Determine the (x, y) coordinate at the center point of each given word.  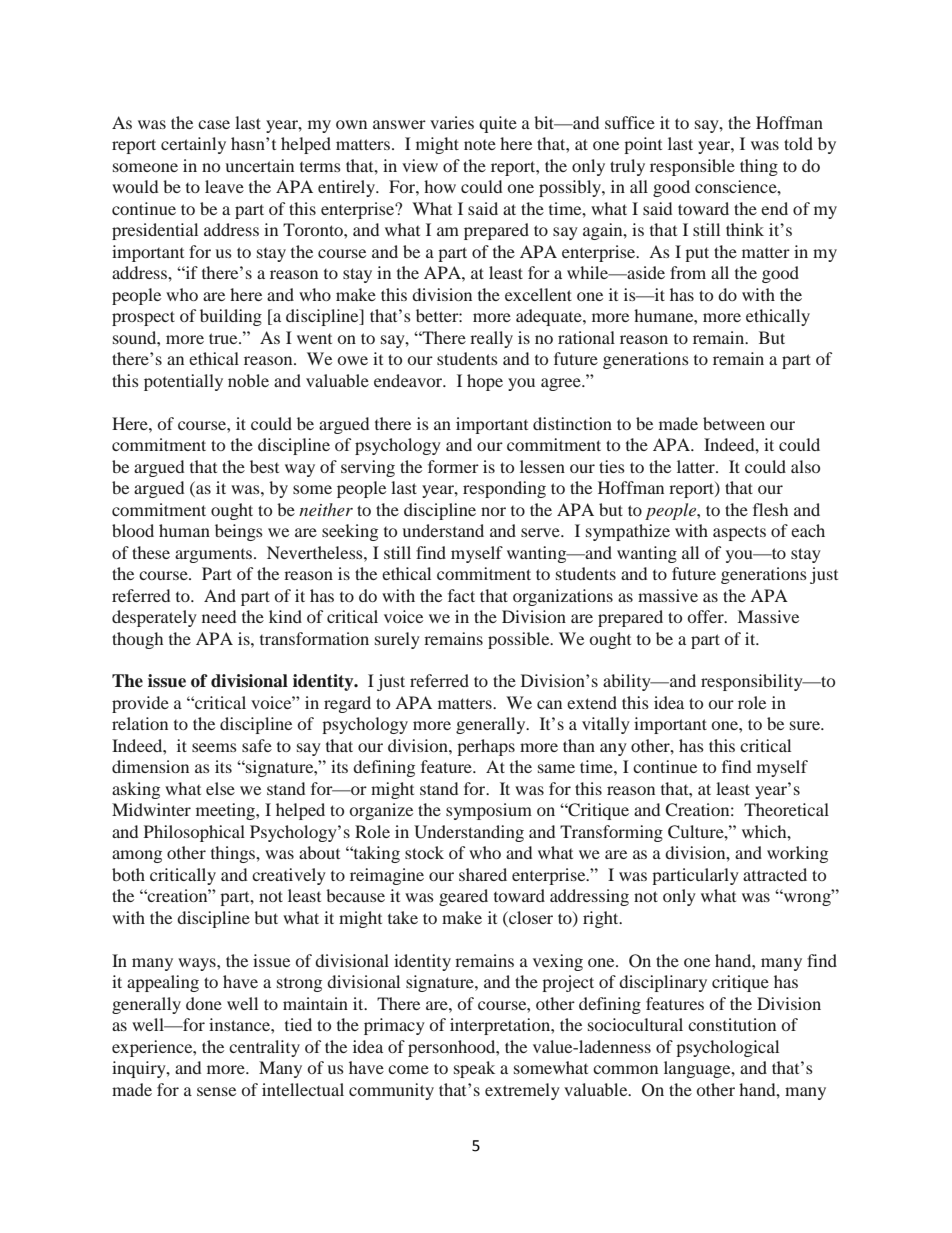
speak (474, 1069)
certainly (193, 145)
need (219, 616)
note (480, 145)
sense (216, 1091)
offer (706, 616)
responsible (692, 167)
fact (461, 595)
